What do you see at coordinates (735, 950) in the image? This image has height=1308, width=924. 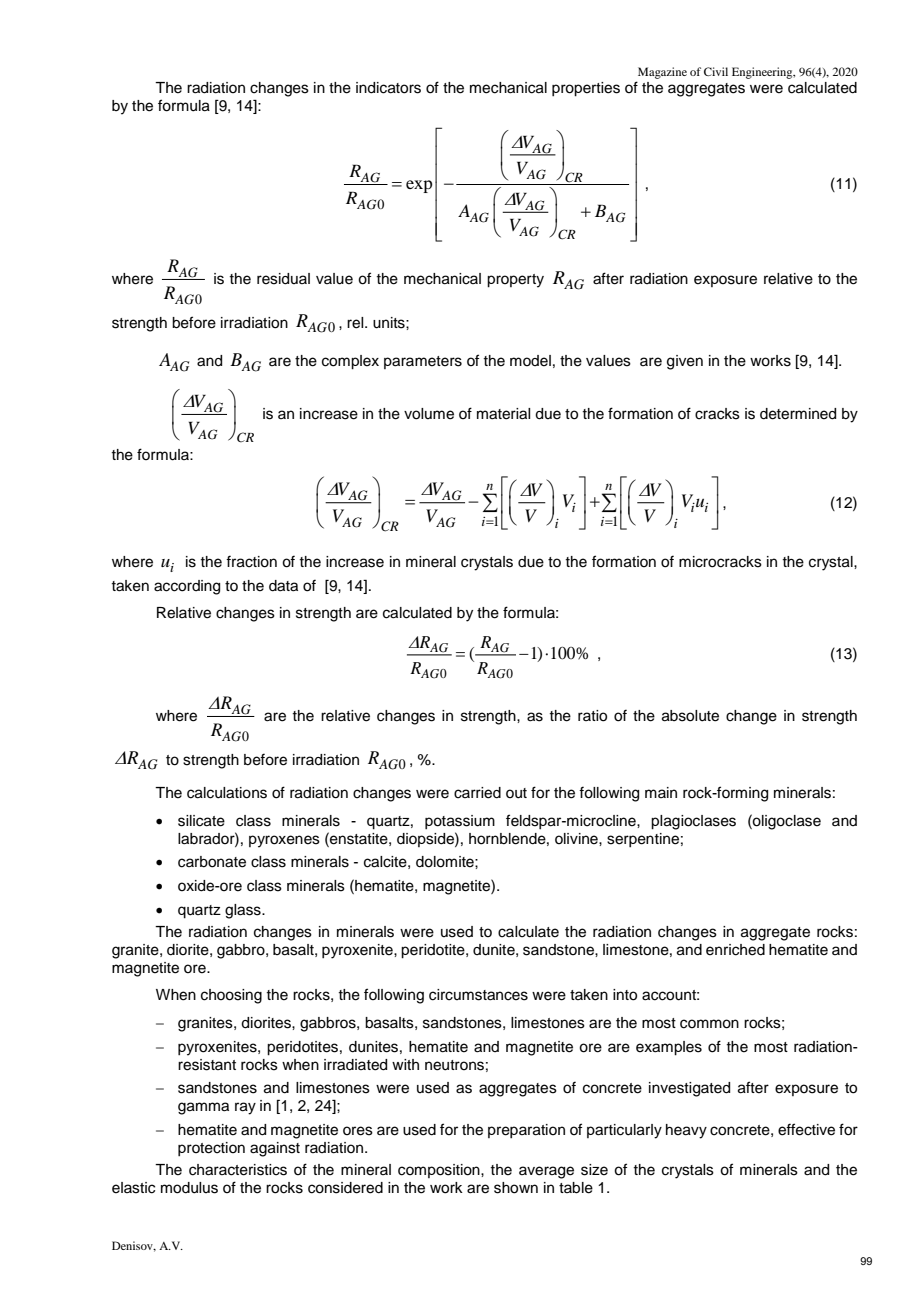 I see `enriched` at bounding box center [735, 950].
